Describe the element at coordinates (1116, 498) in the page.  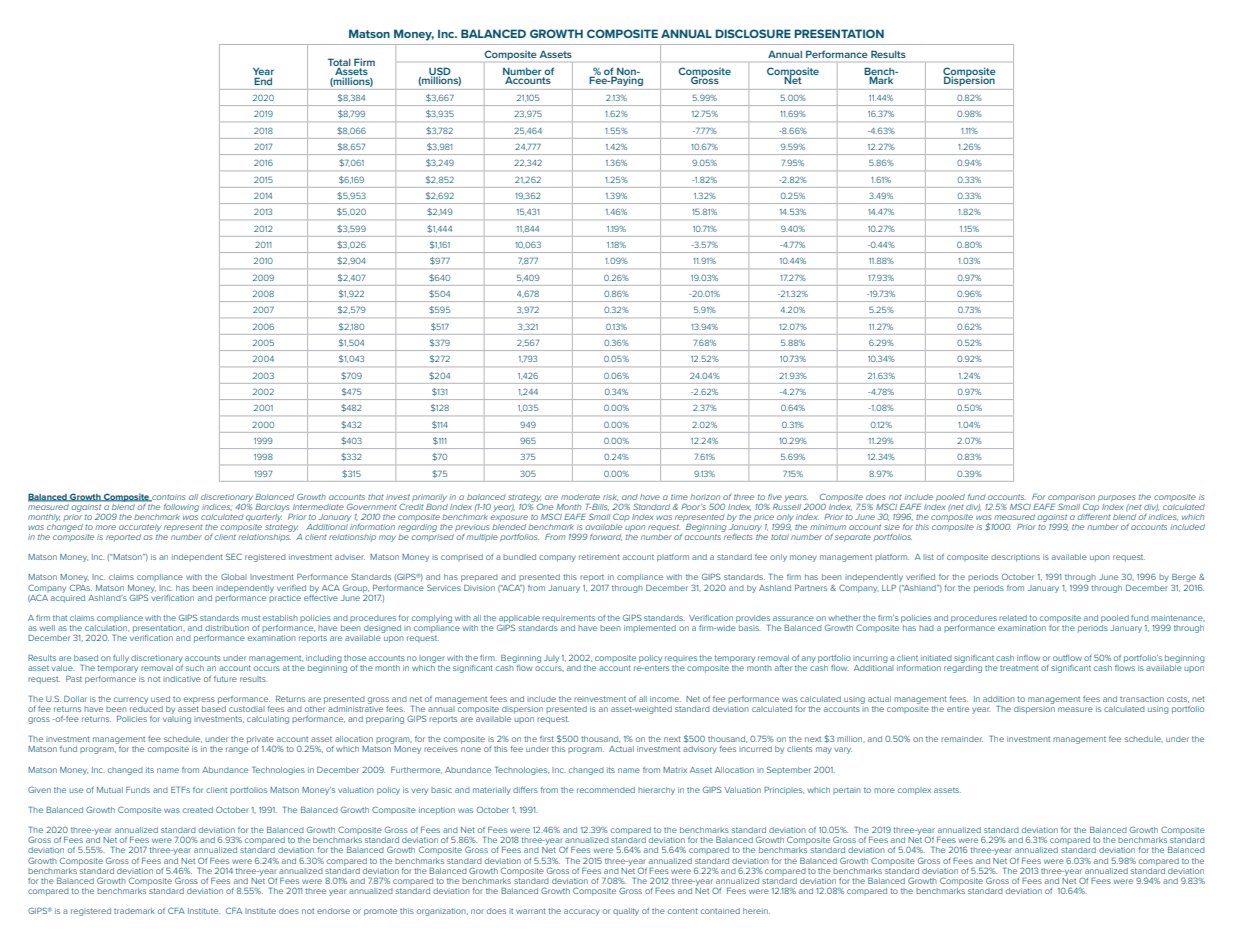
I see `purposes` at that location.
